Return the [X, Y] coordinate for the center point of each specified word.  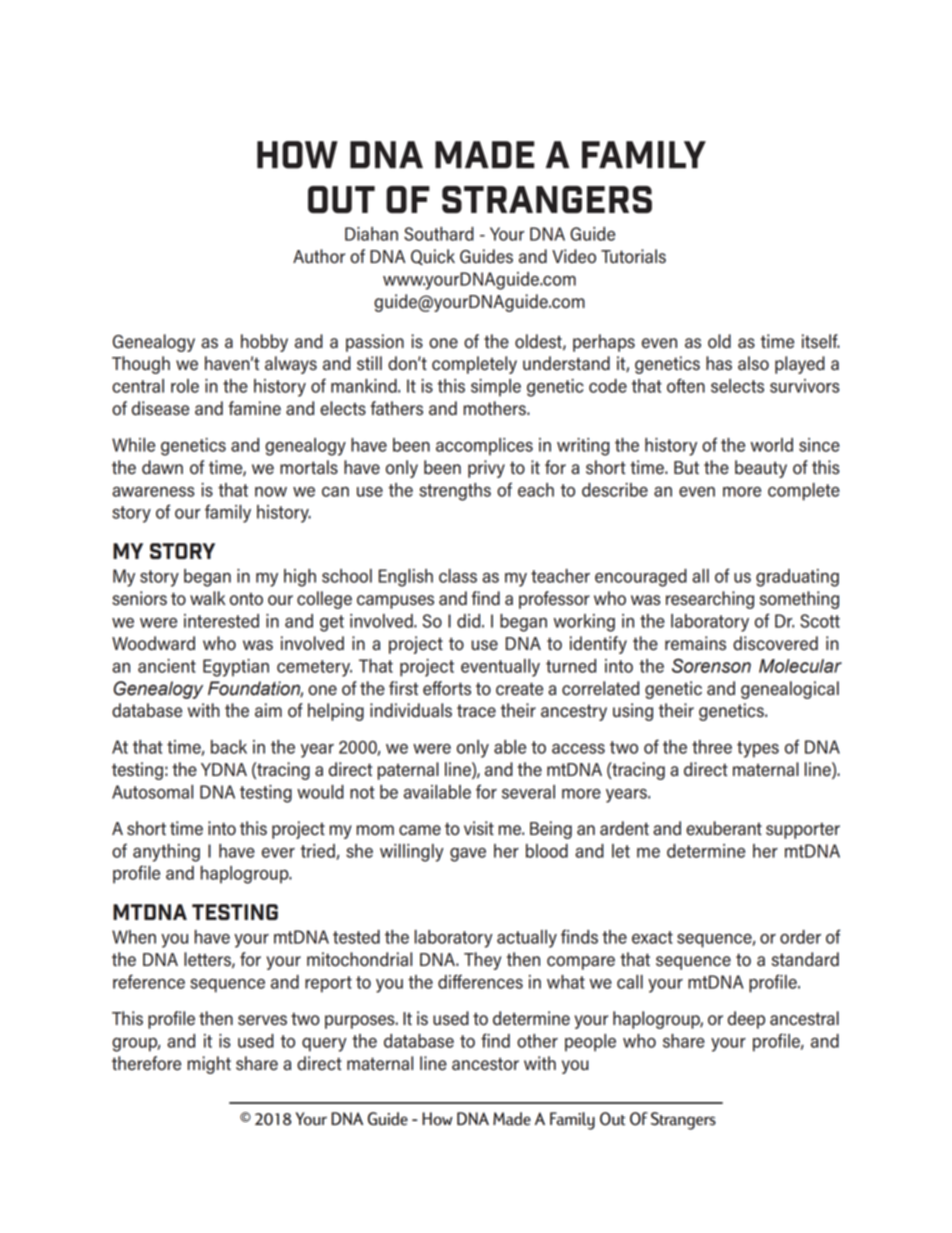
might [209, 1065]
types [758, 749]
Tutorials [633, 256]
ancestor [485, 1064]
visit [479, 828]
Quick [433, 257]
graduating [797, 578]
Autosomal [152, 792]
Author [319, 256]
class [458, 576]
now [271, 492]
